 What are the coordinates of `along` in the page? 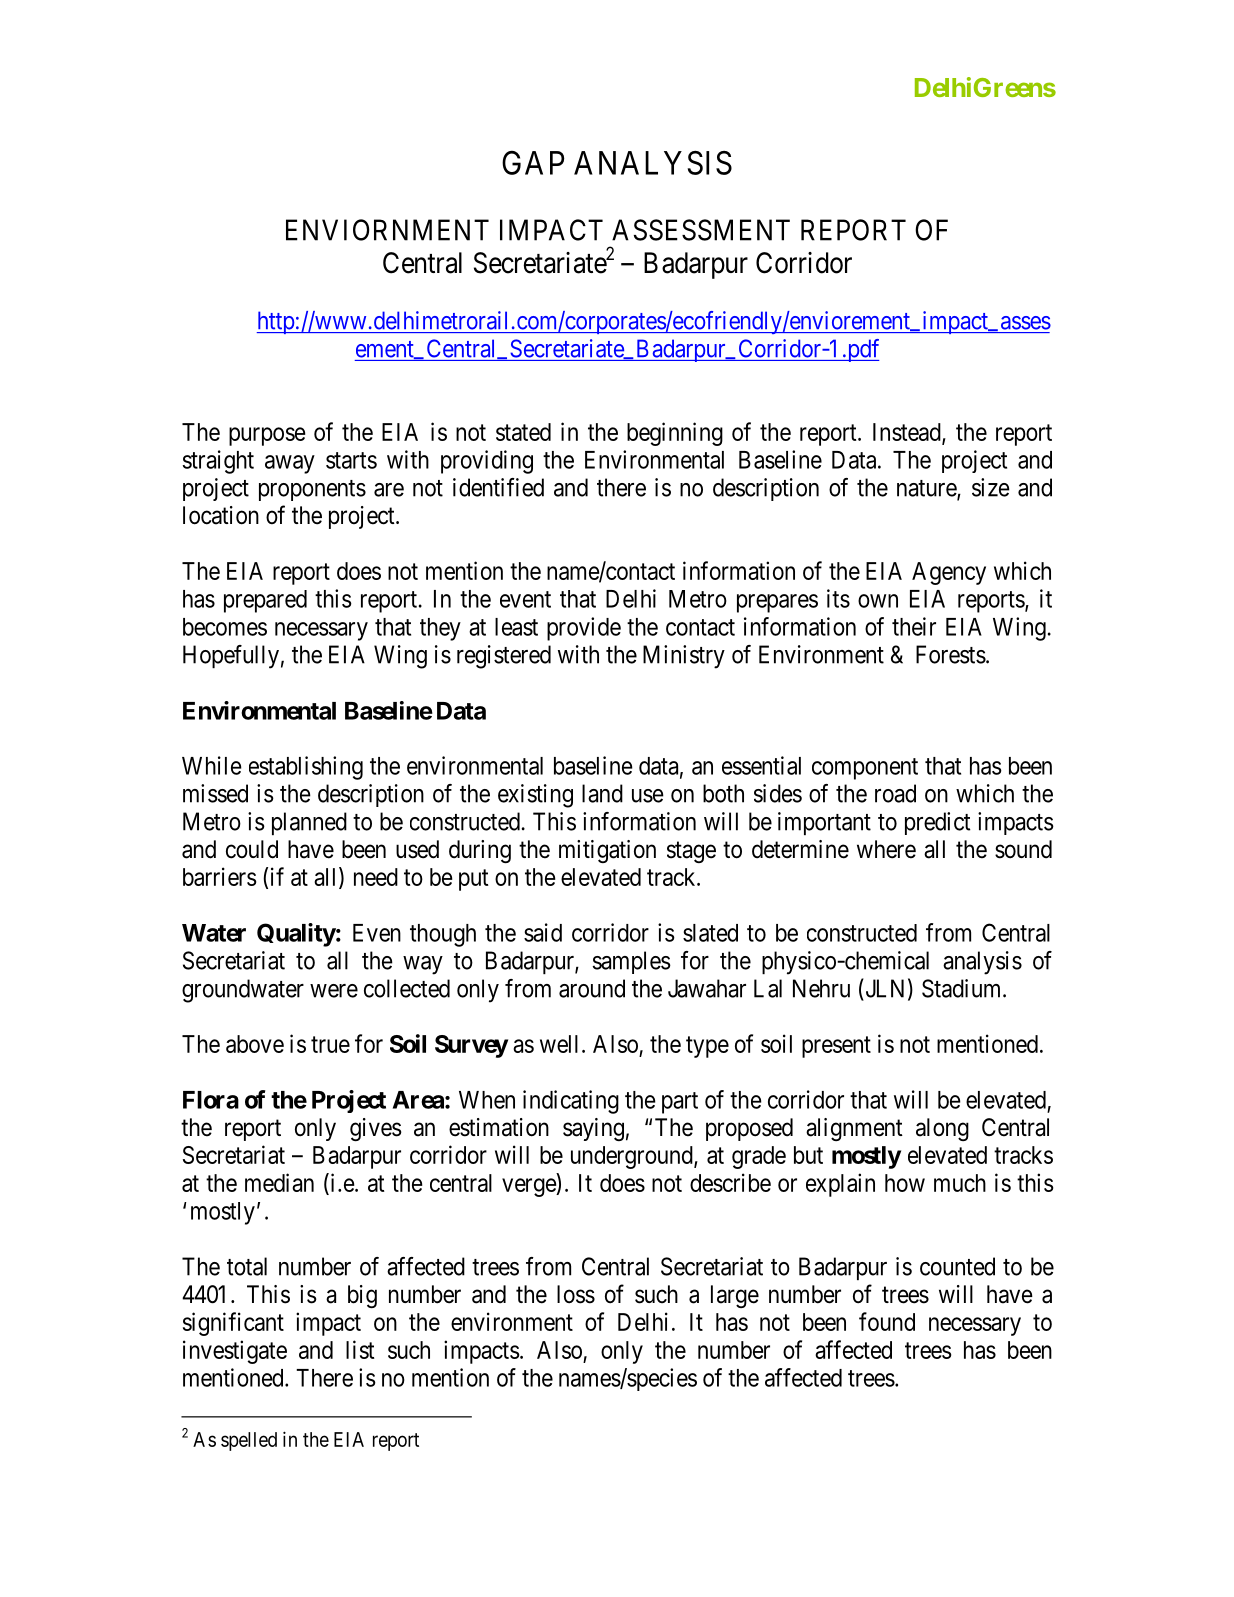 It's located at (942, 1129).
